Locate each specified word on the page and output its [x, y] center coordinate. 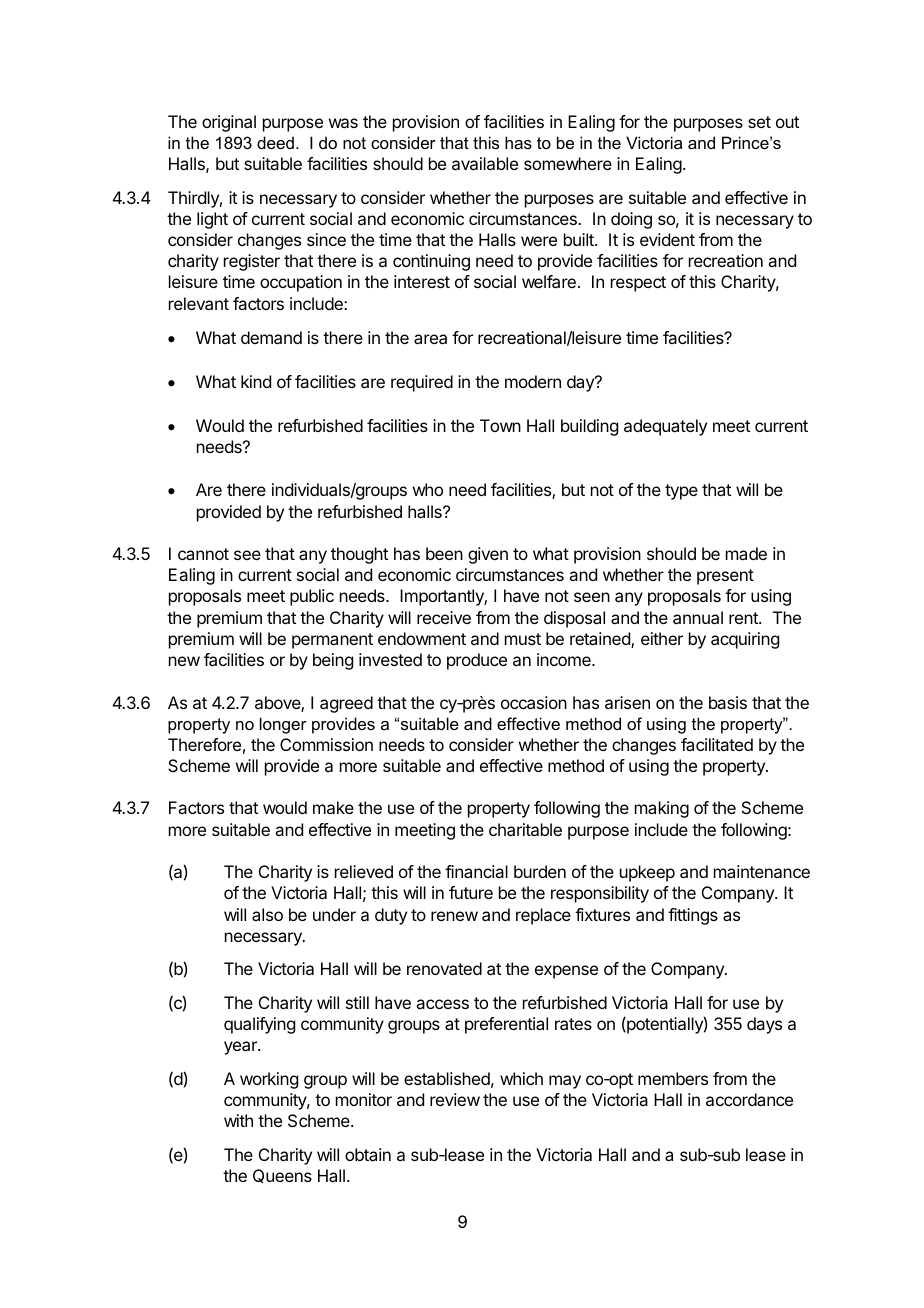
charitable [525, 829]
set [759, 122]
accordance [749, 1099]
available [485, 163]
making [662, 809]
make [333, 807]
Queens [282, 1176]
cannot [203, 554]
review [455, 1099]
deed [275, 142]
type [681, 492]
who [428, 489]
